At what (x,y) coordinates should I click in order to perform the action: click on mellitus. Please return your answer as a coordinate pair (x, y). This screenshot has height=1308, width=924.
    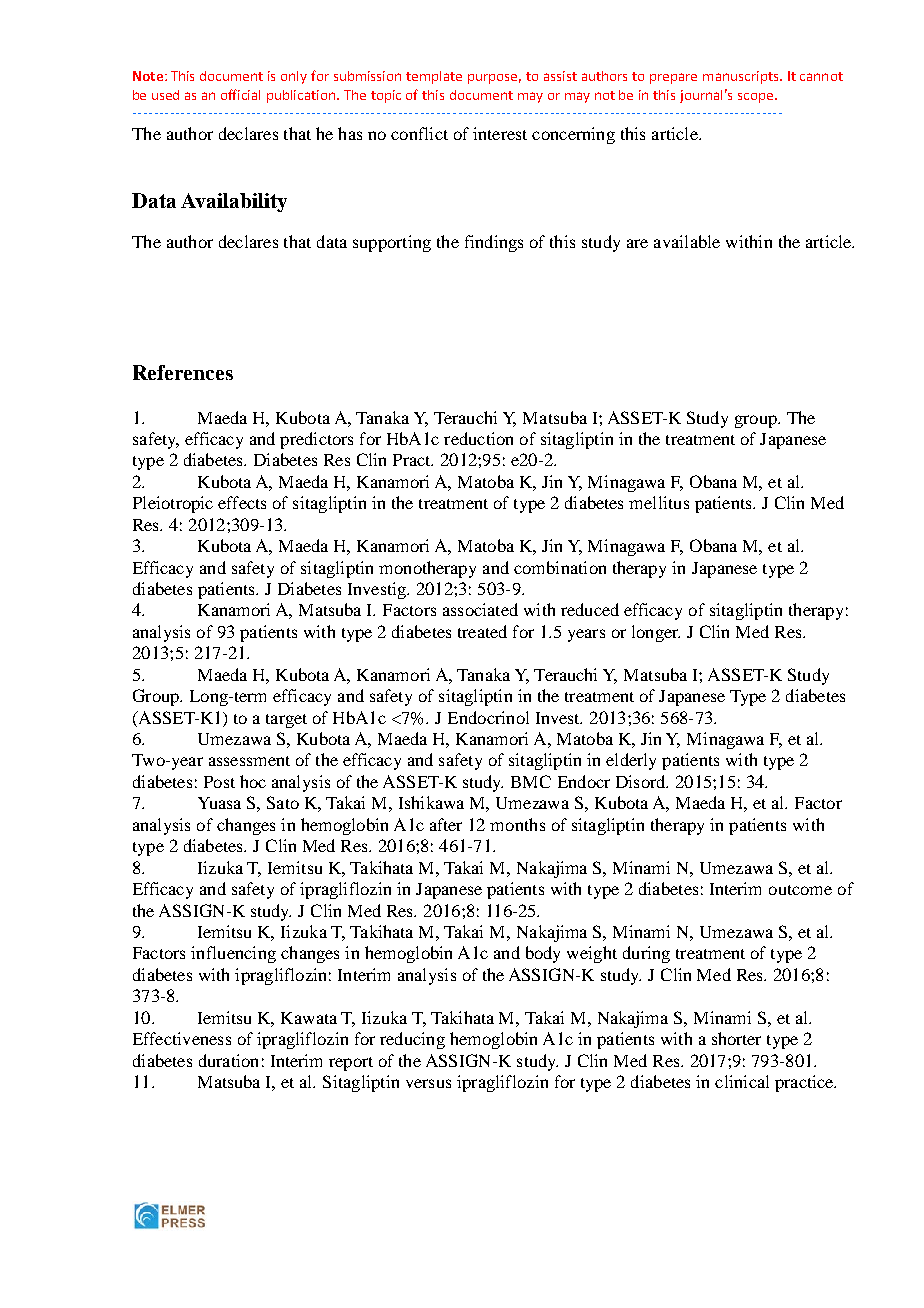
    Looking at the image, I should click on (659, 502).
